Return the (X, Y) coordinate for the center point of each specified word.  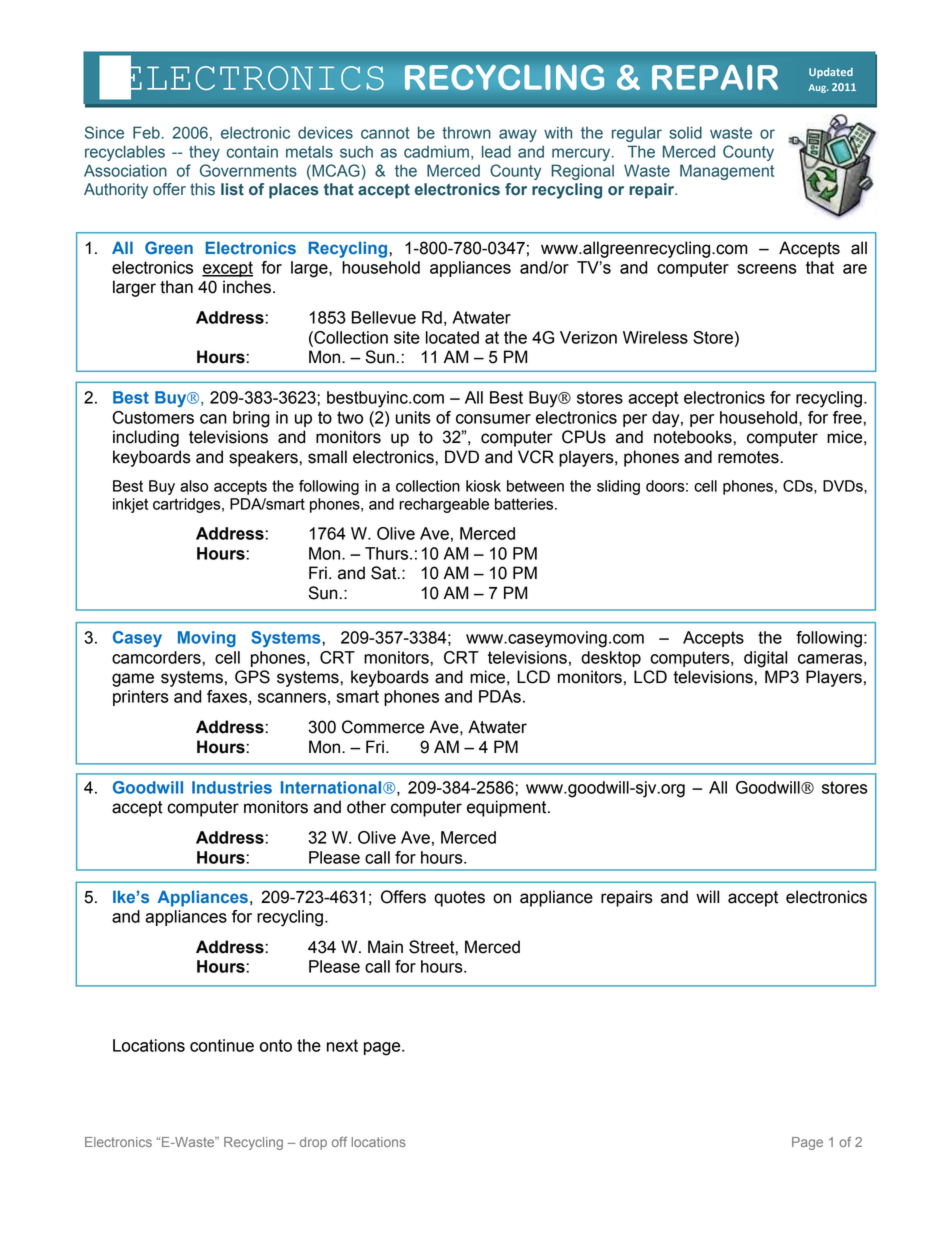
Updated (831, 72)
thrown (466, 132)
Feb (146, 132)
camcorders (157, 657)
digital (765, 659)
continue (222, 1045)
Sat (385, 573)
